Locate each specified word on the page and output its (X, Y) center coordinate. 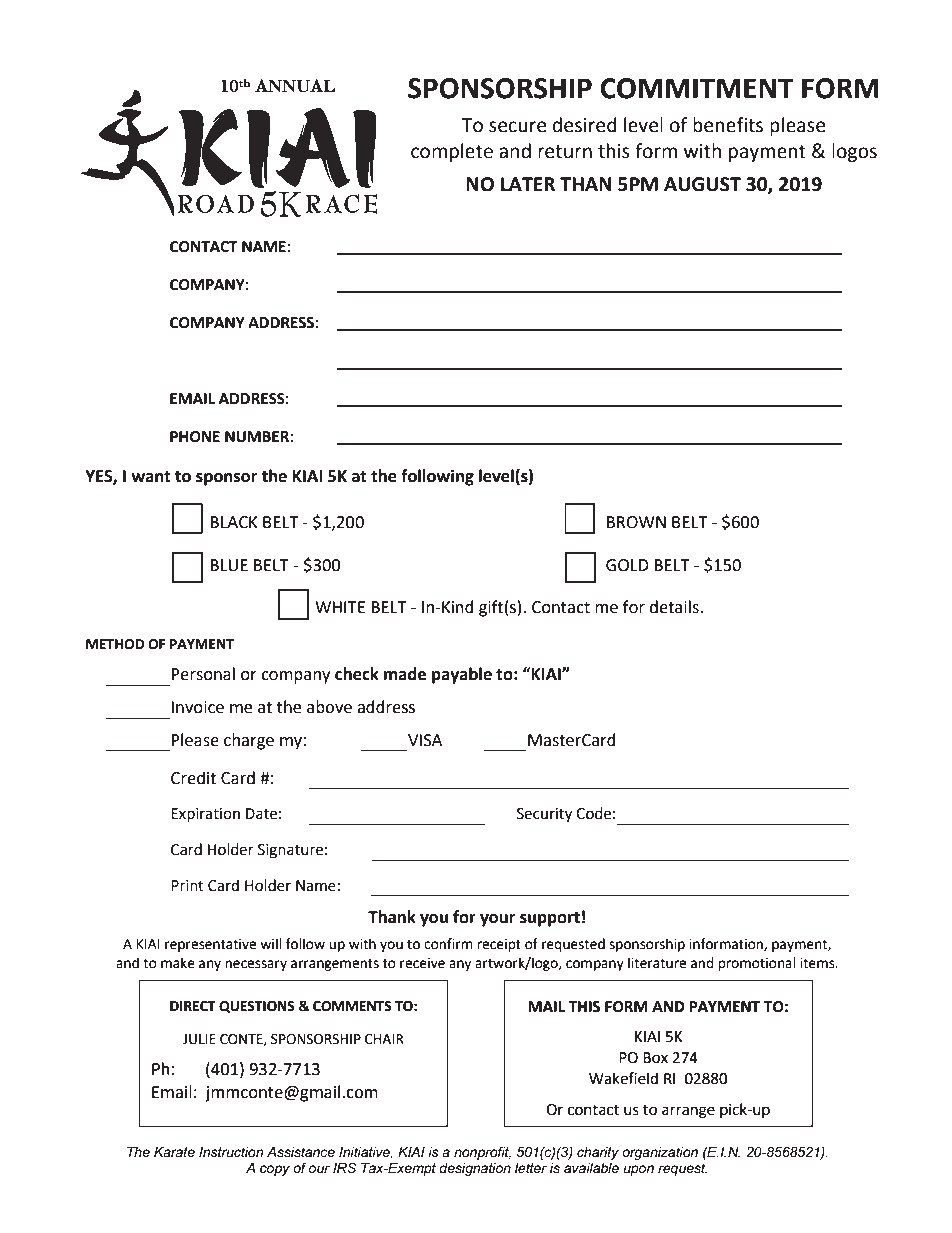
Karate (174, 1152)
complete (452, 152)
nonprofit (482, 1153)
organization (660, 1153)
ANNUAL (295, 86)
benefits (728, 125)
